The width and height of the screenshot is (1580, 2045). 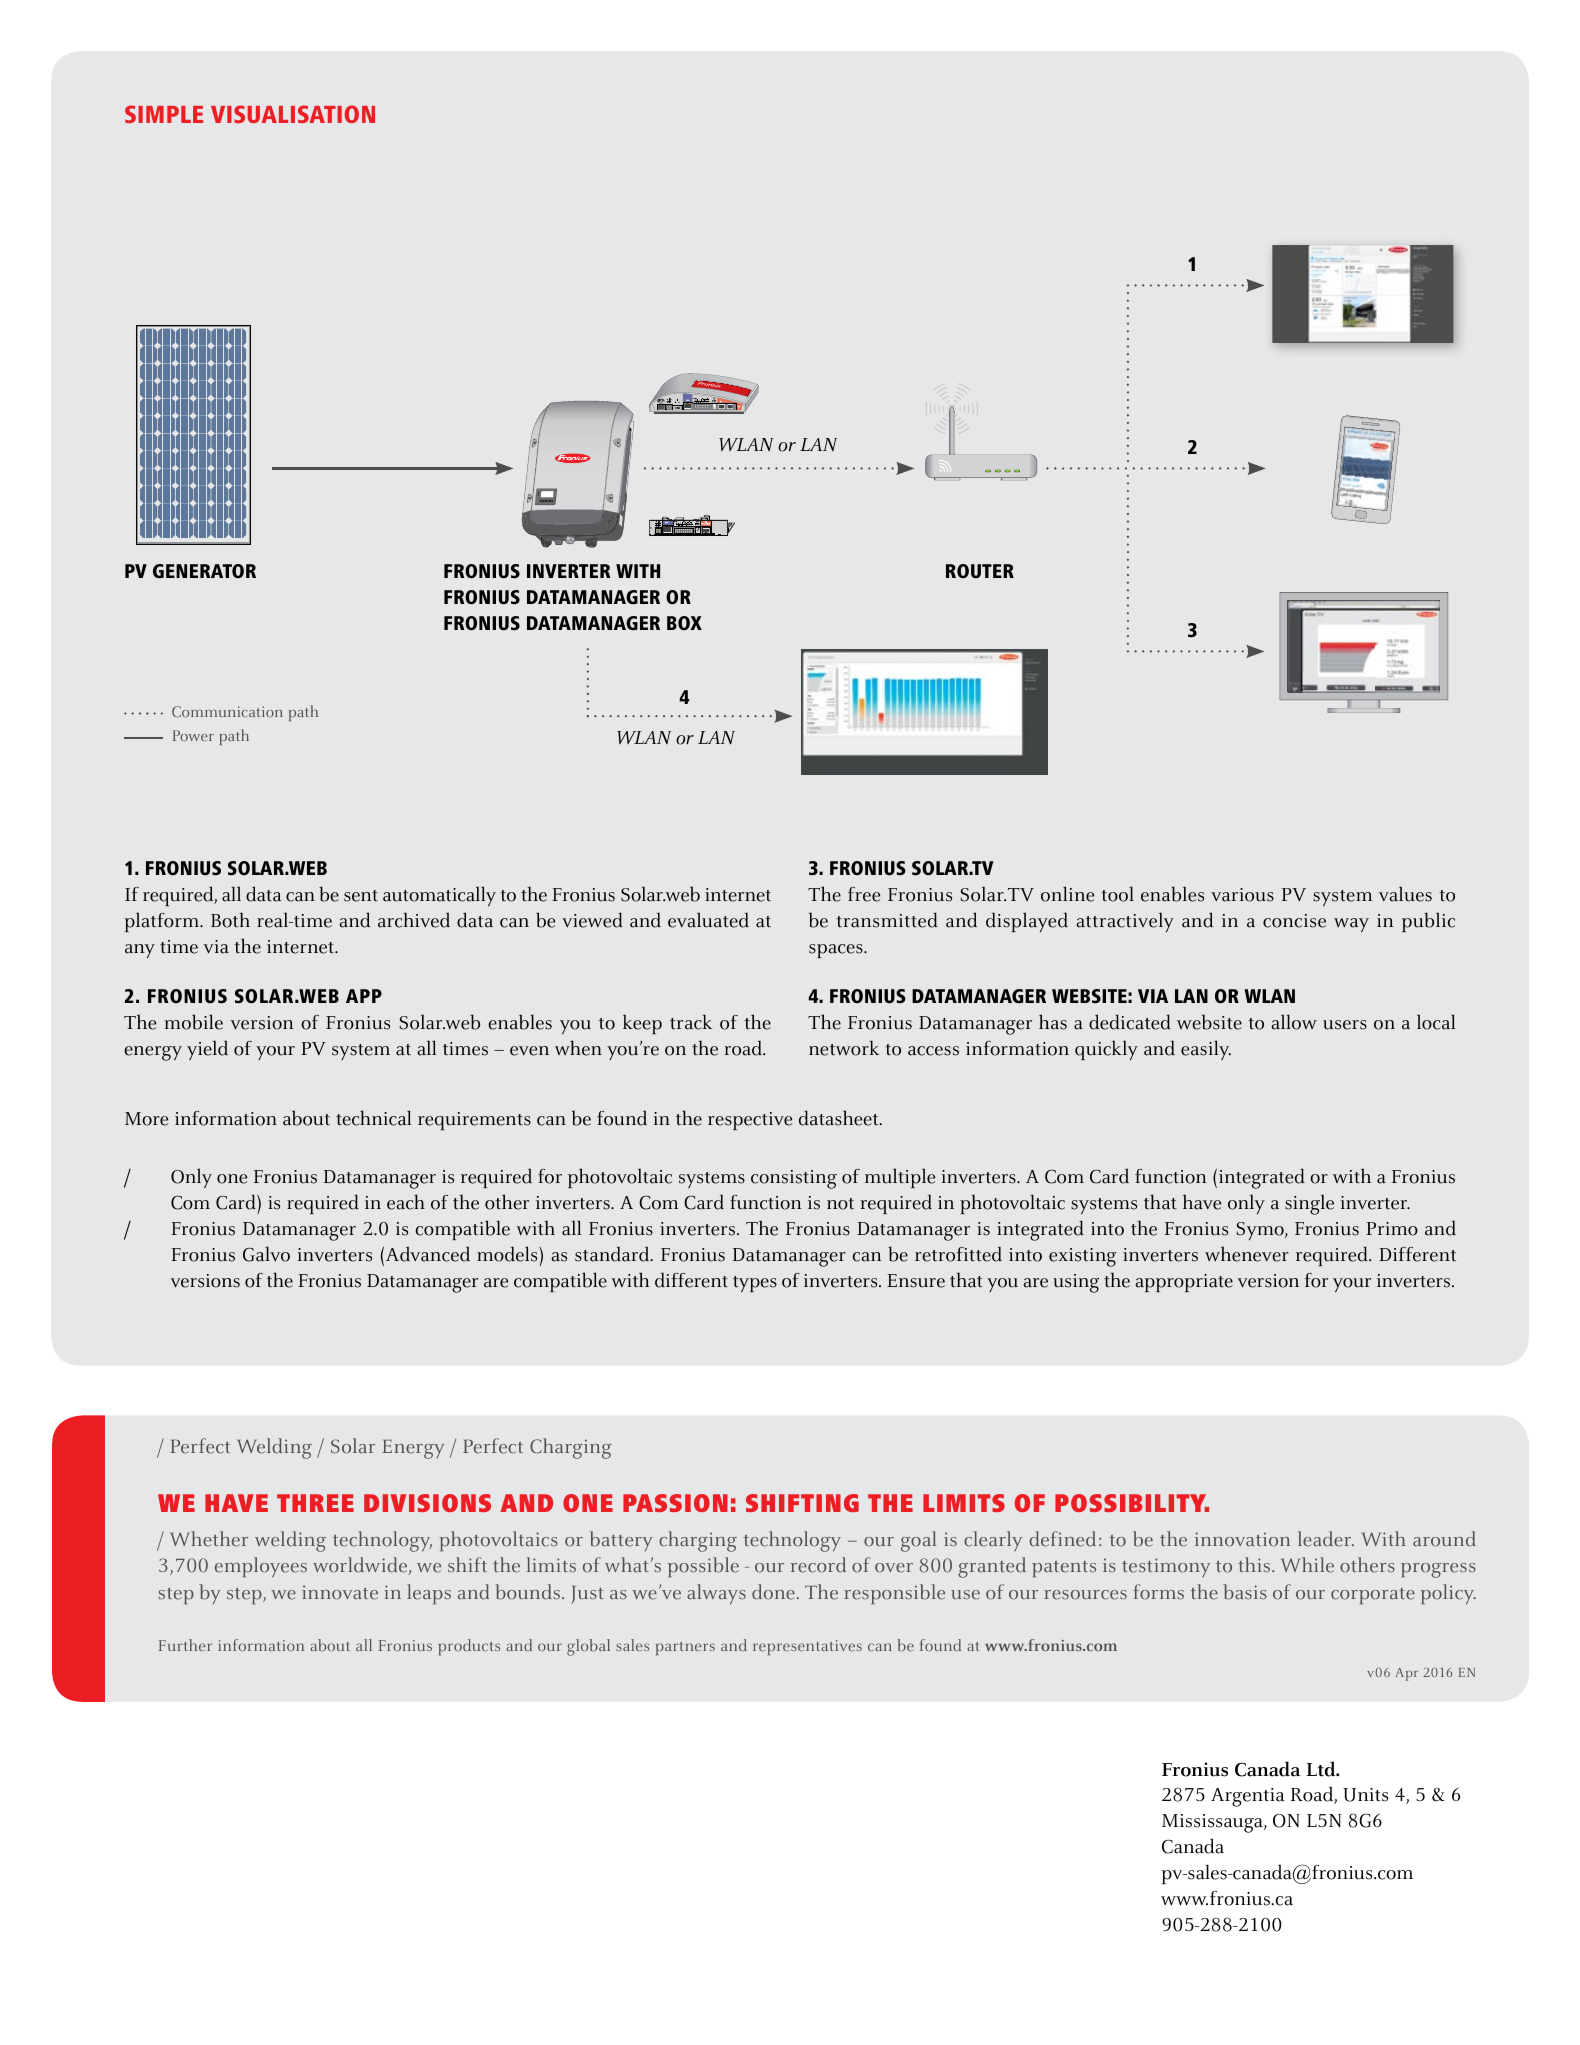 What do you see at coordinates (1242, 895) in the screenshot?
I see `various` at bounding box center [1242, 895].
